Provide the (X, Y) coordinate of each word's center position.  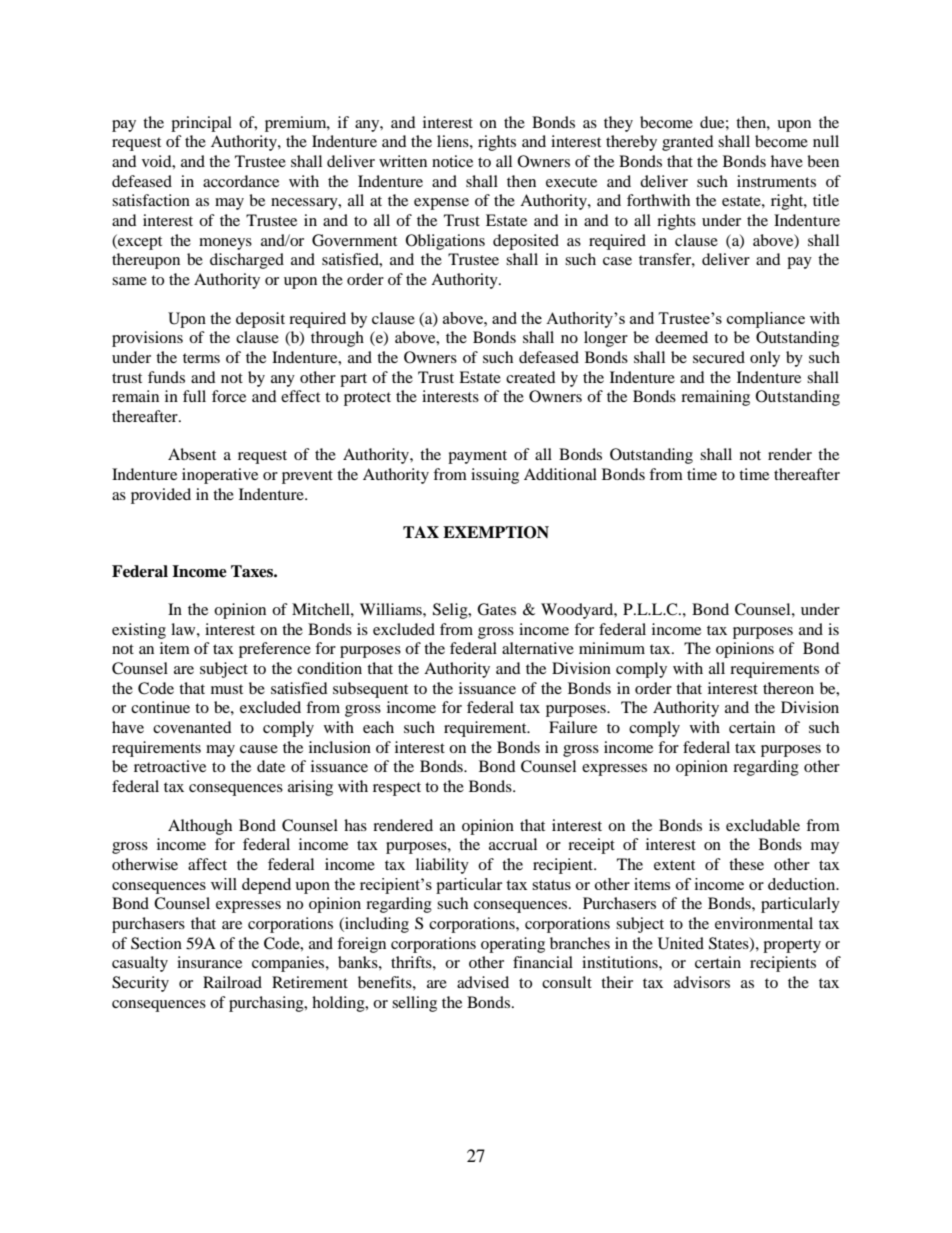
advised (483, 982)
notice (452, 161)
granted (688, 143)
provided (161, 496)
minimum (612, 648)
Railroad (232, 982)
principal (201, 124)
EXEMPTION (496, 532)
